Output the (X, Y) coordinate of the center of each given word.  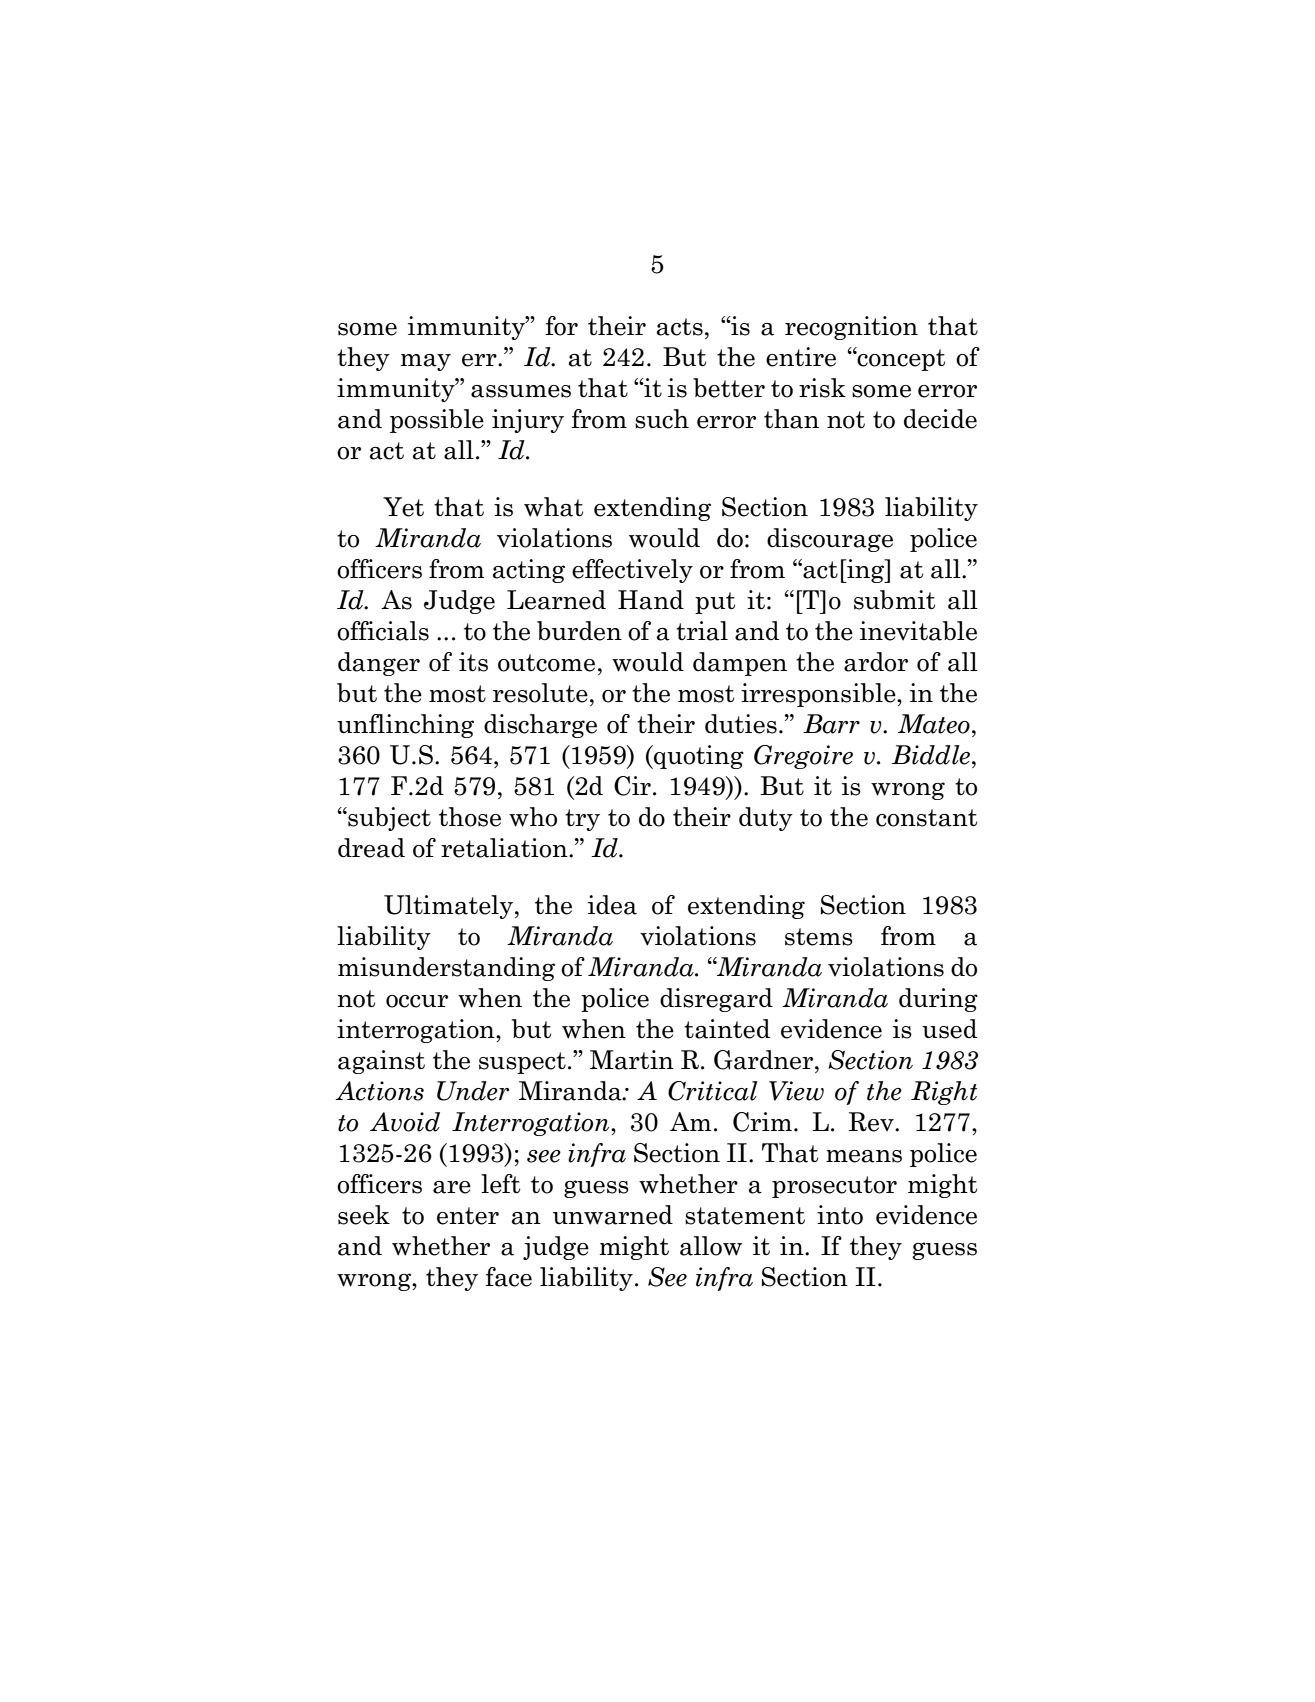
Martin (632, 1060)
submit (894, 600)
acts (680, 327)
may (426, 362)
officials (383, 631)
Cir (632, 786)
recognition (851, 328)
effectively (632, 571)
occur (417, 1001)
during (938, 1000)
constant (926, 818)
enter (468, 1216)
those (470, 817)
